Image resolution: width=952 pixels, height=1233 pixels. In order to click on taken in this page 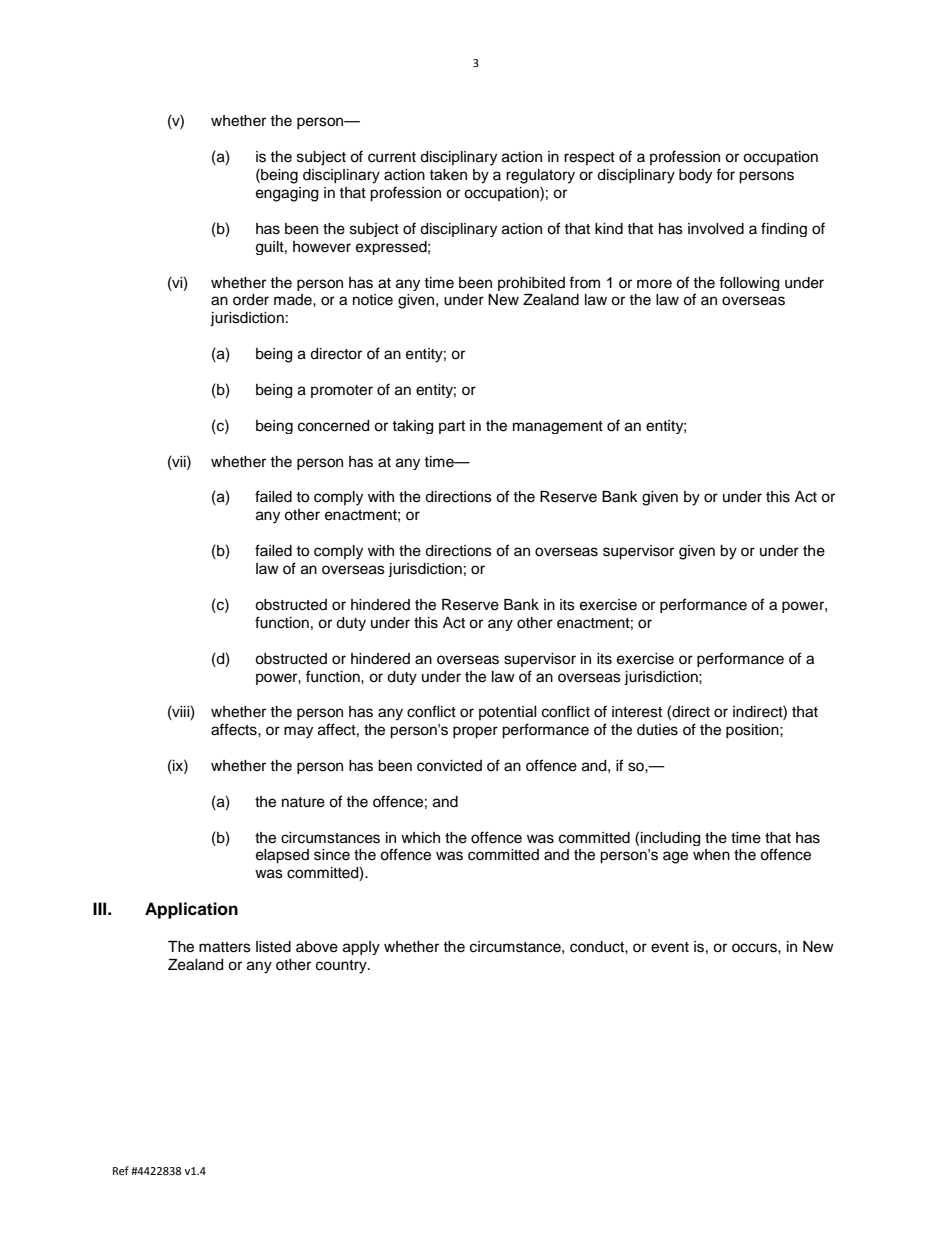, I will do `click(448, 175)`.
